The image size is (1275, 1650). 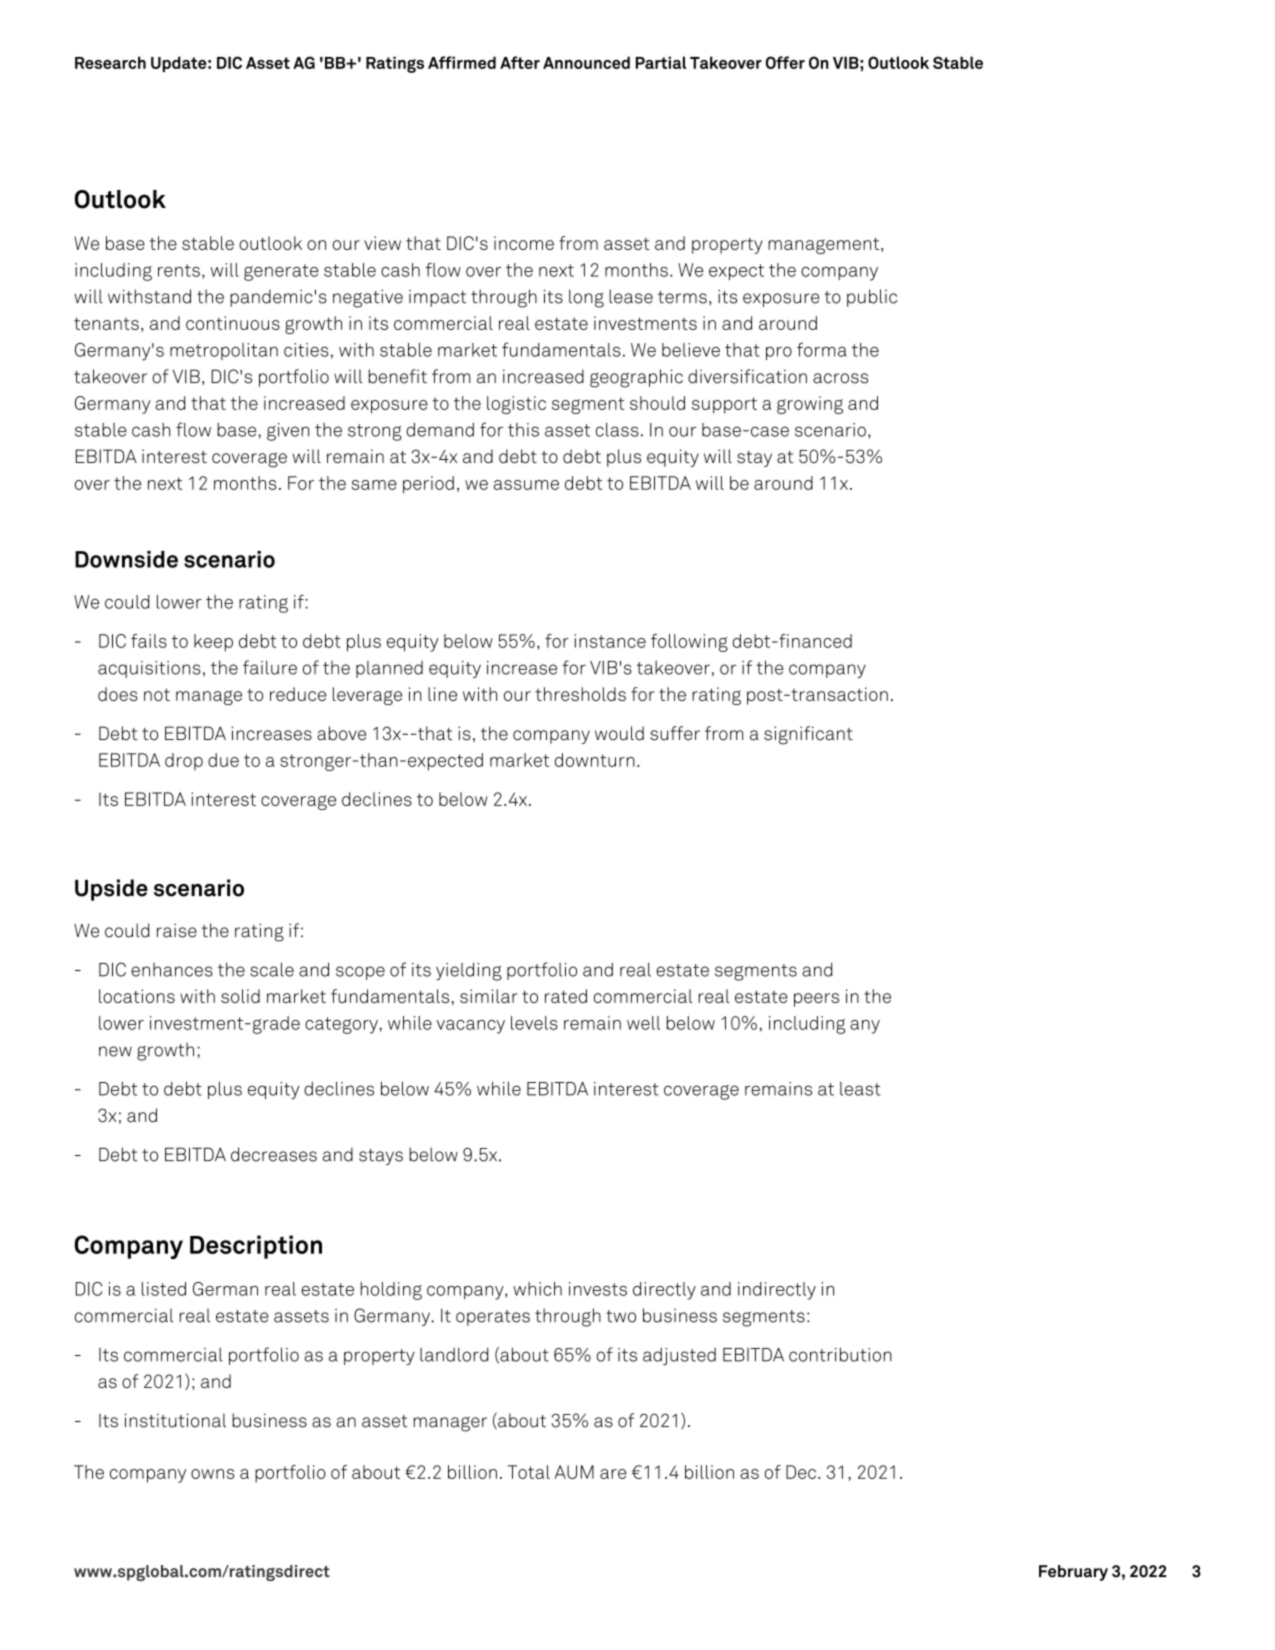 I want to click on given, so click(x=288, y=432).
